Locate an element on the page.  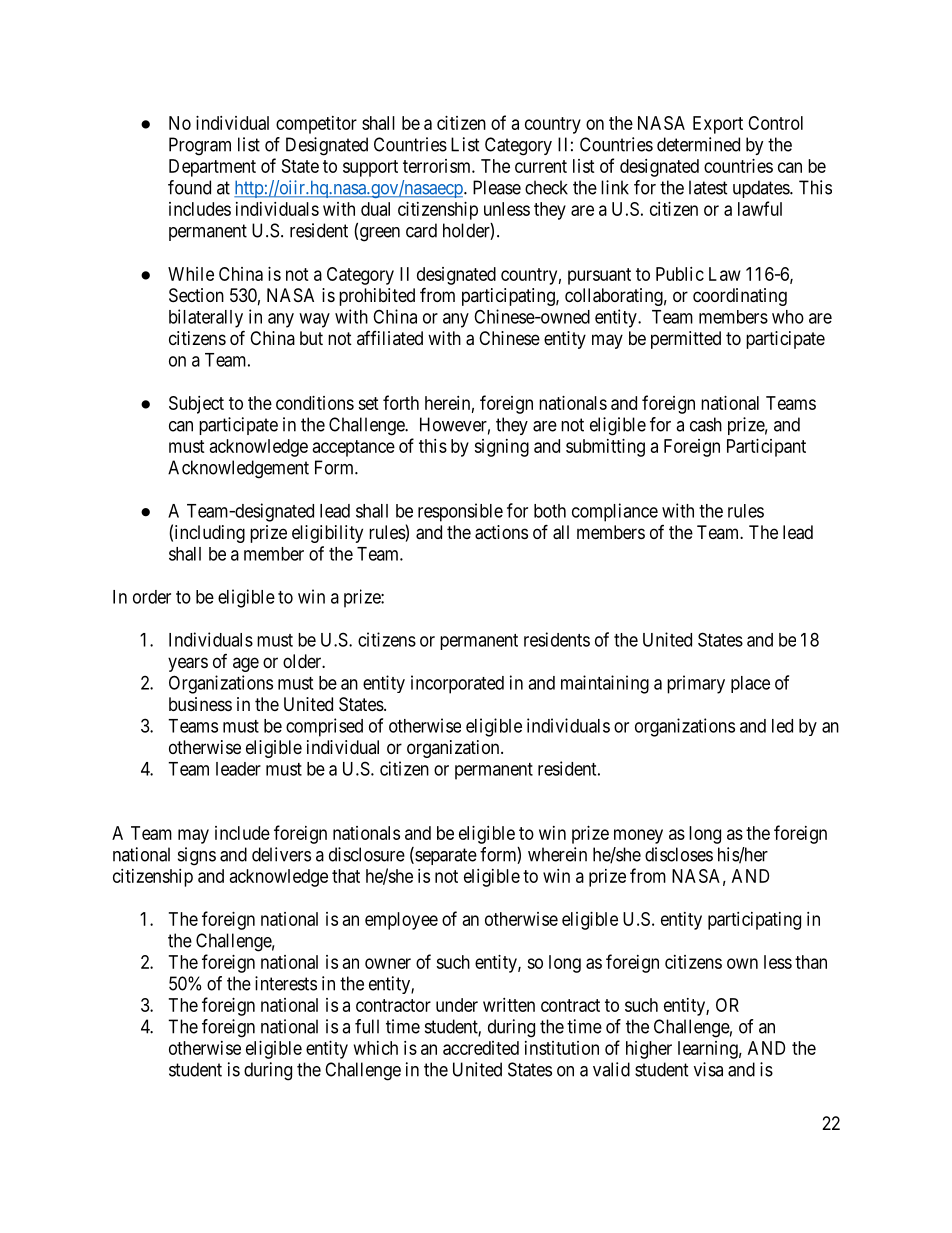
visa is located at coordinates (708, 1069).
